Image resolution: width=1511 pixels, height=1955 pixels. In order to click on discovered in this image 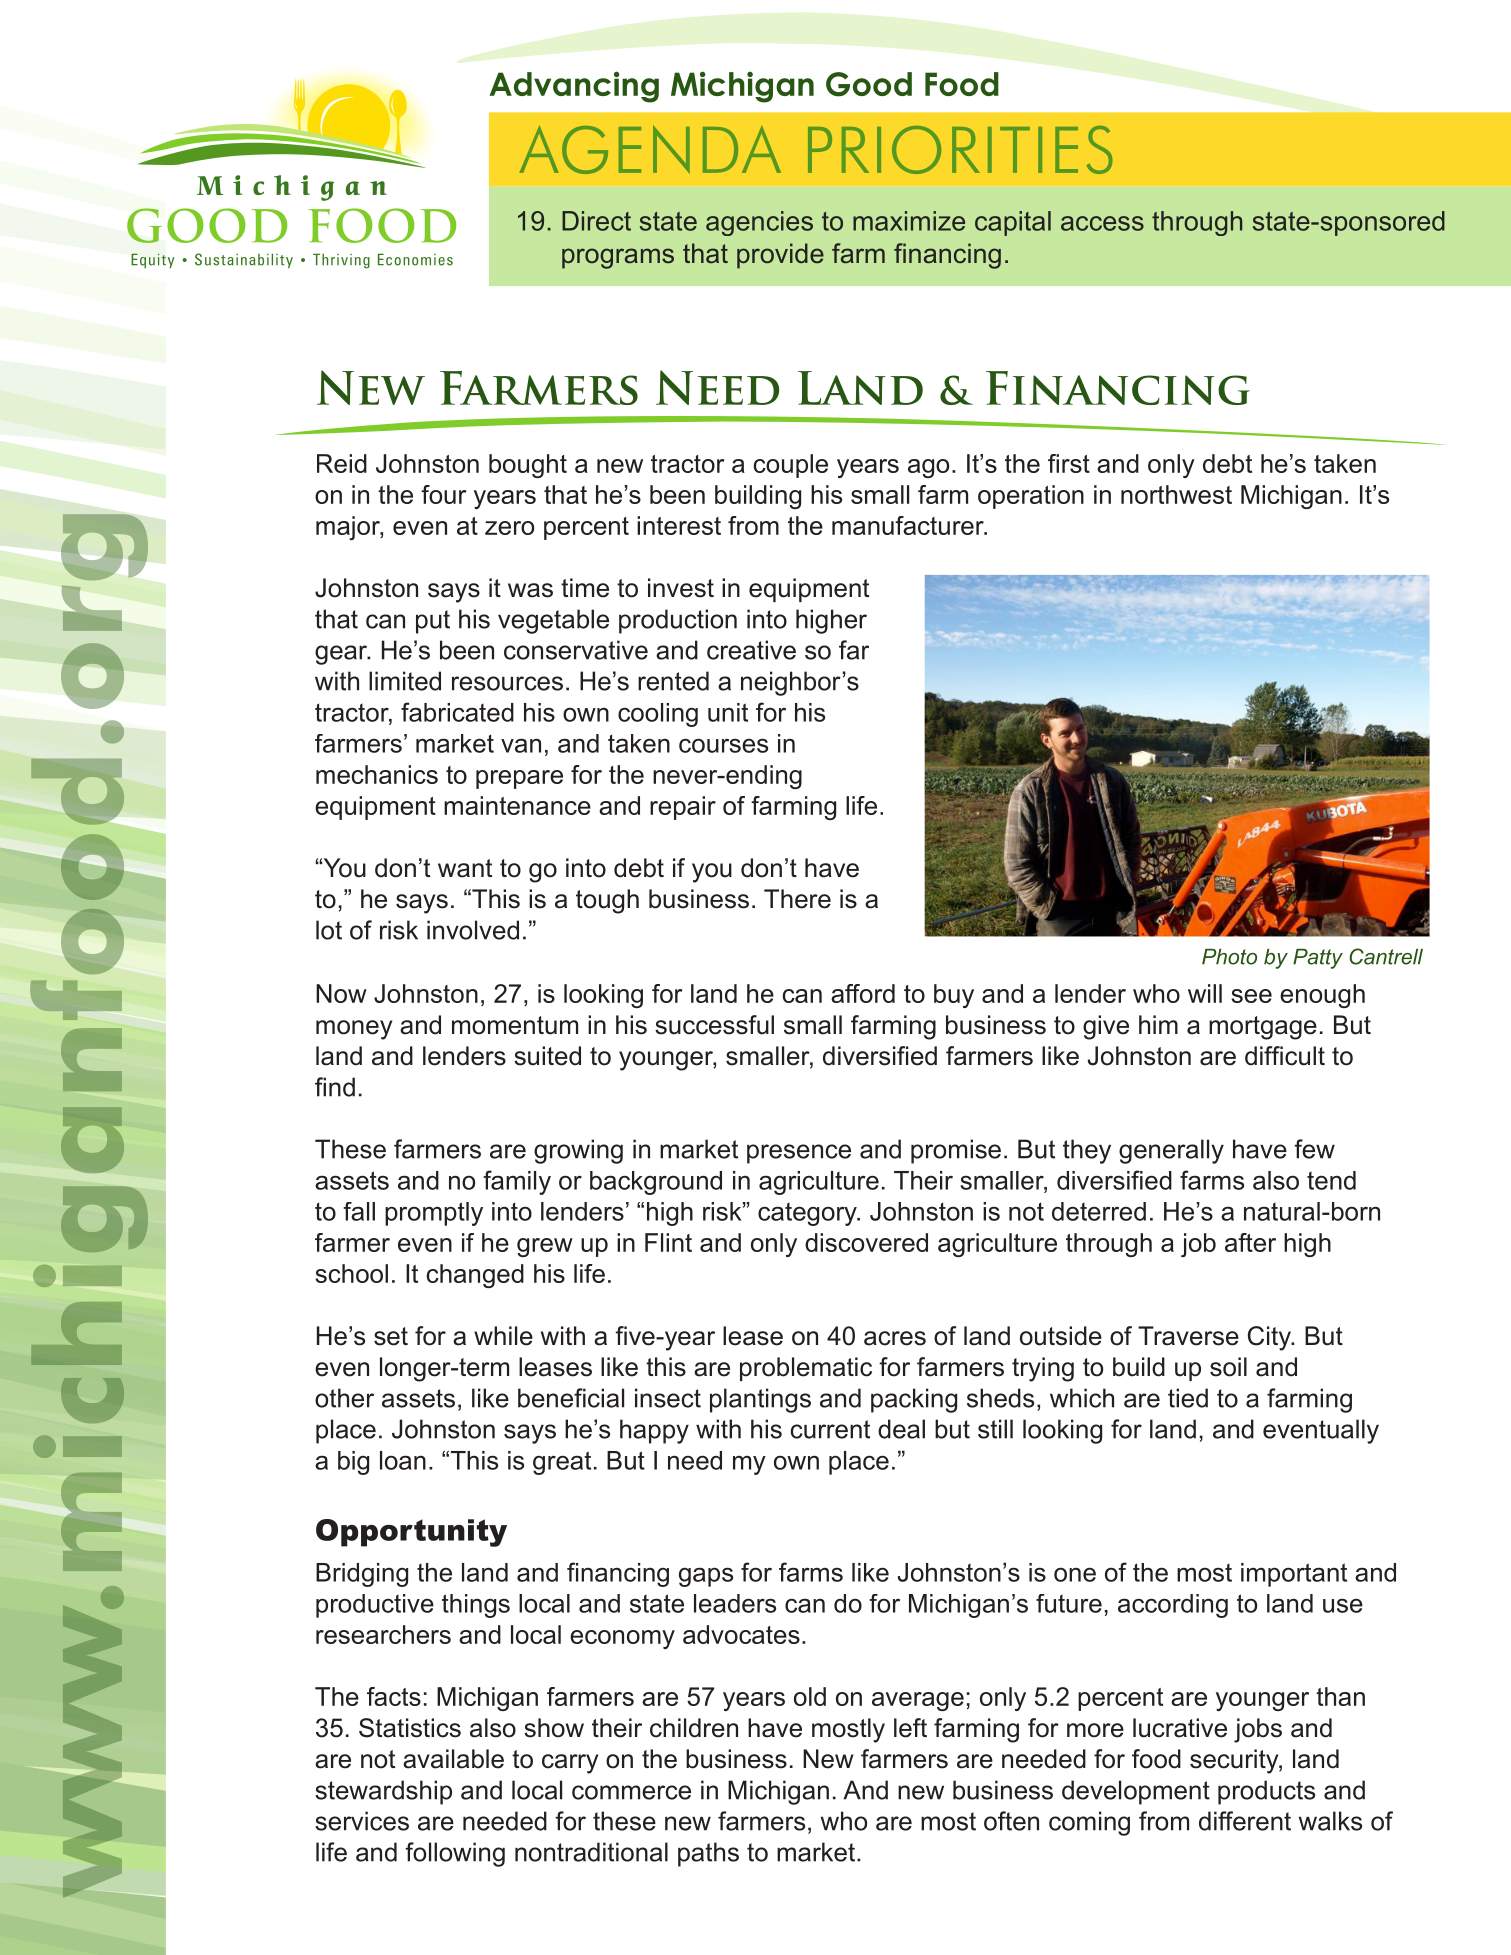, I will do `click(866, 1242)`.
